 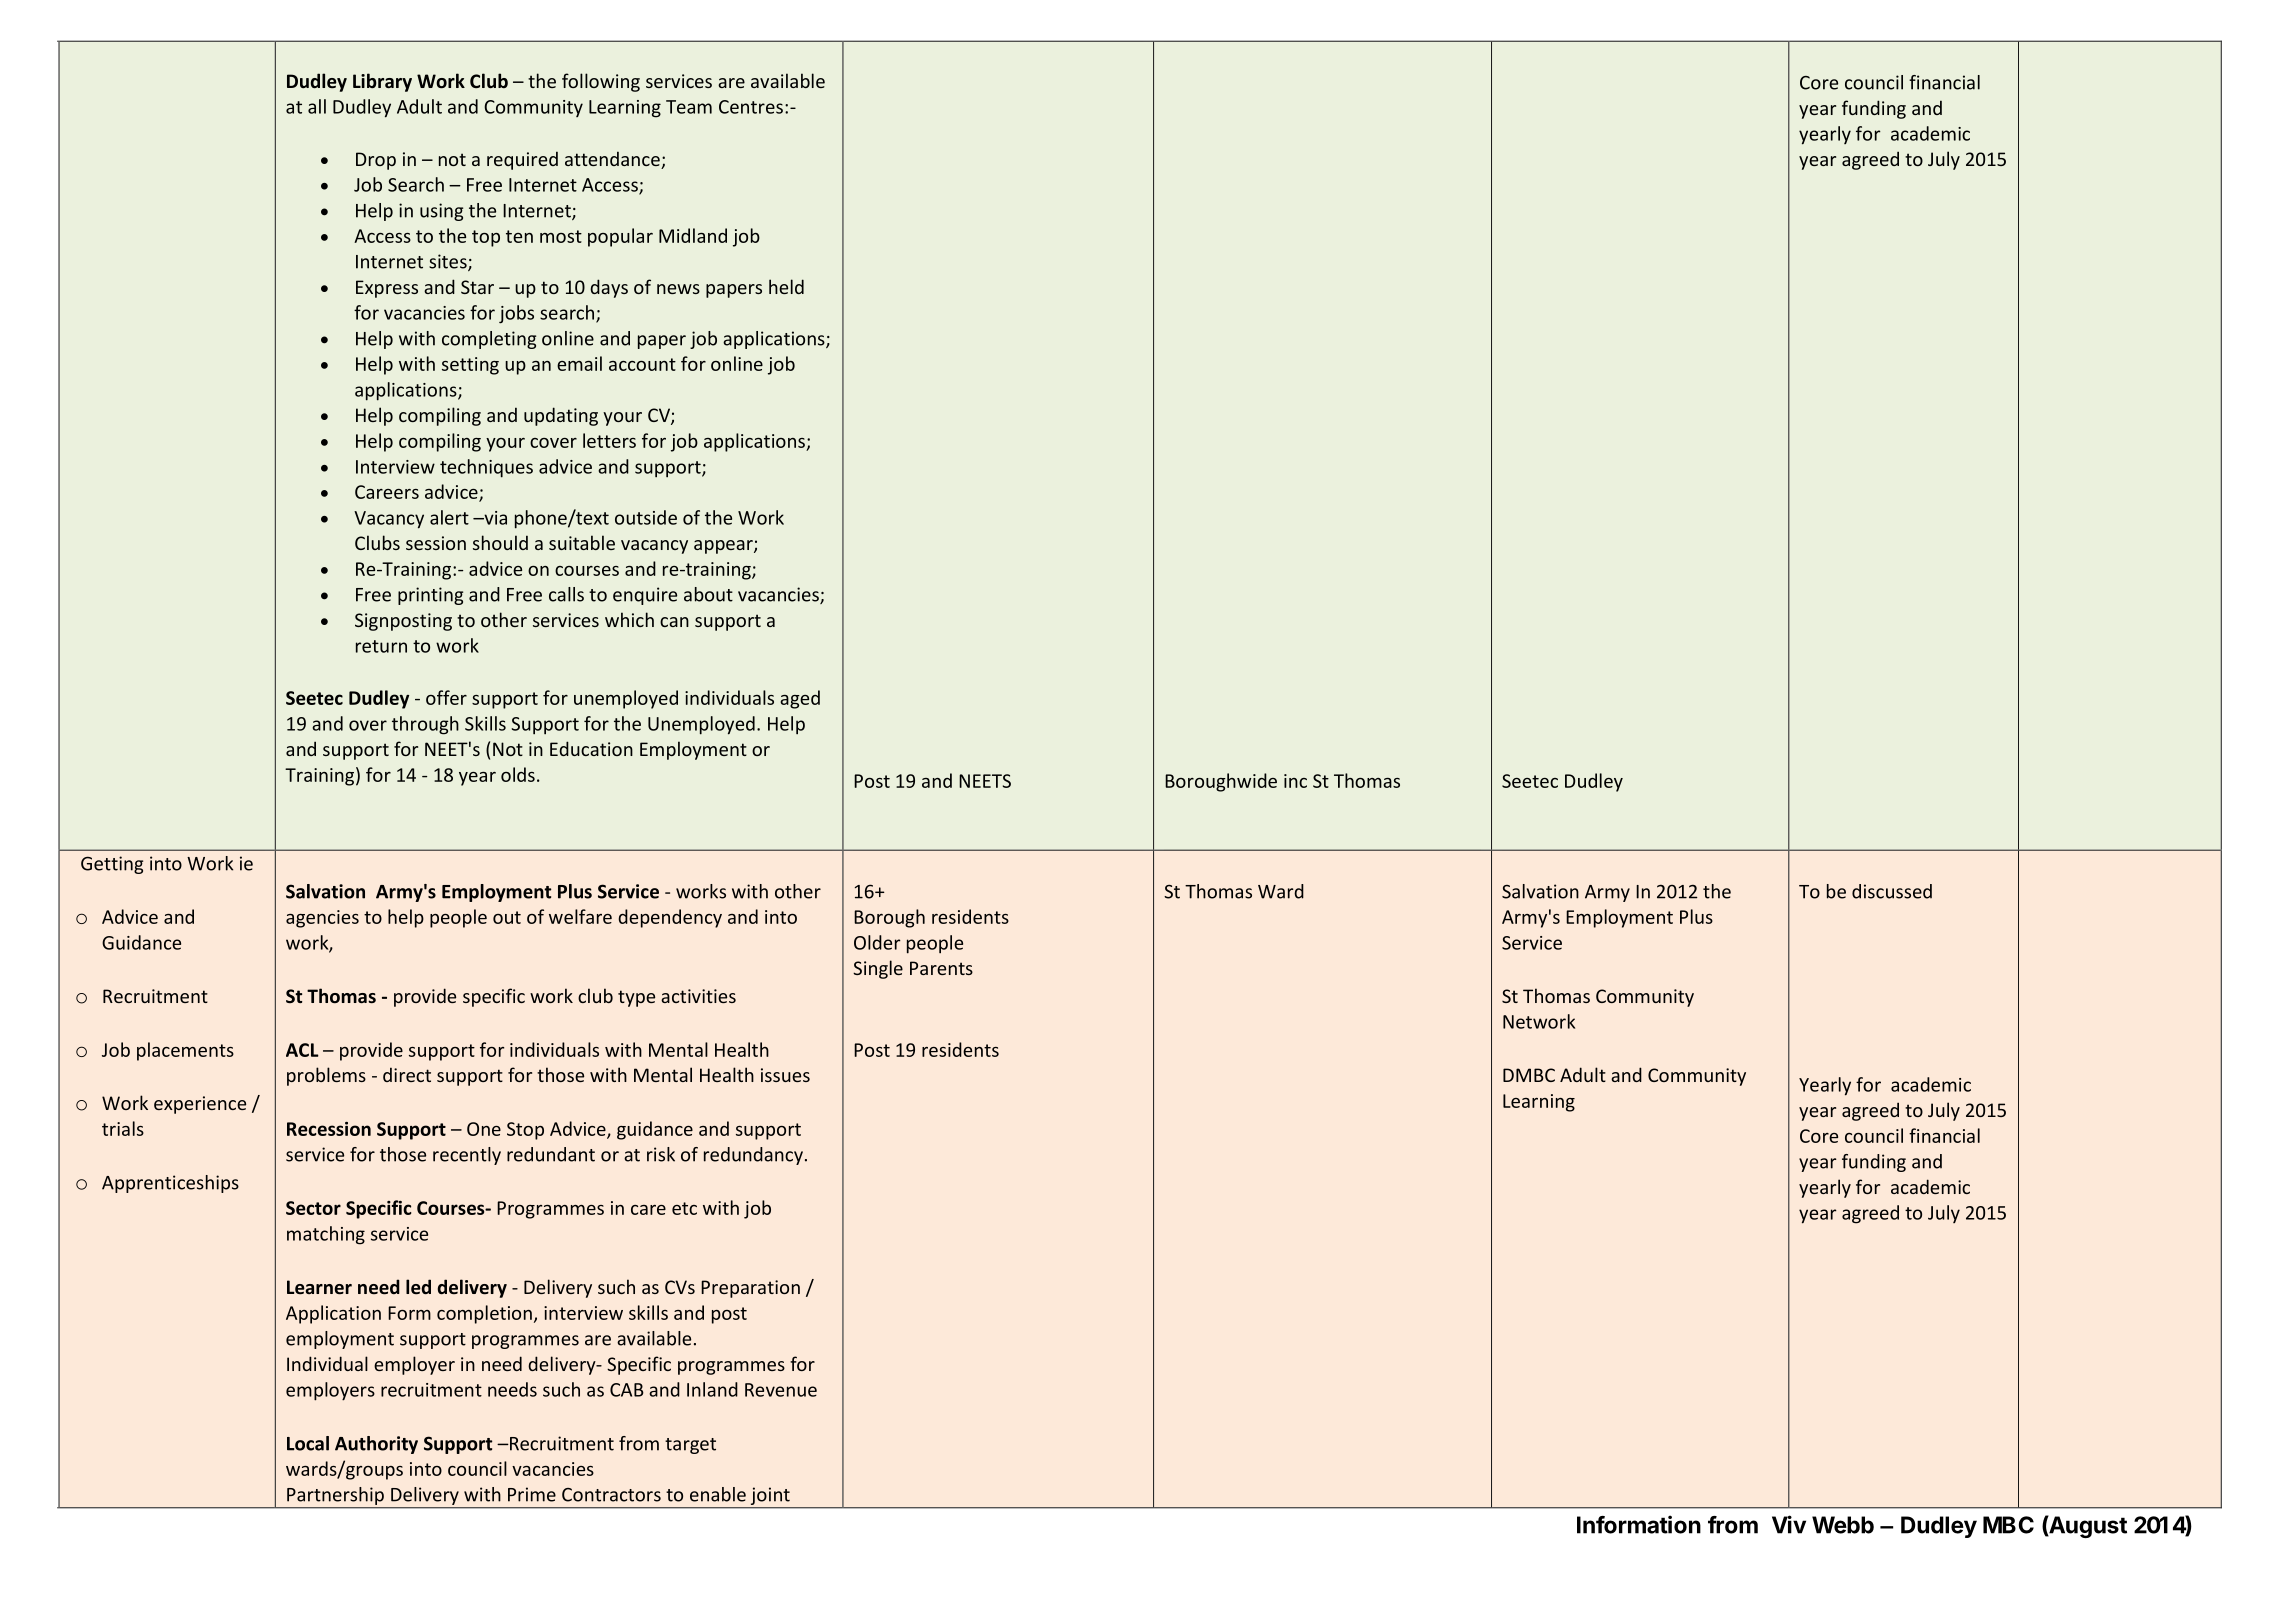 I want to click on joint, so click(x=770, y=1496).
